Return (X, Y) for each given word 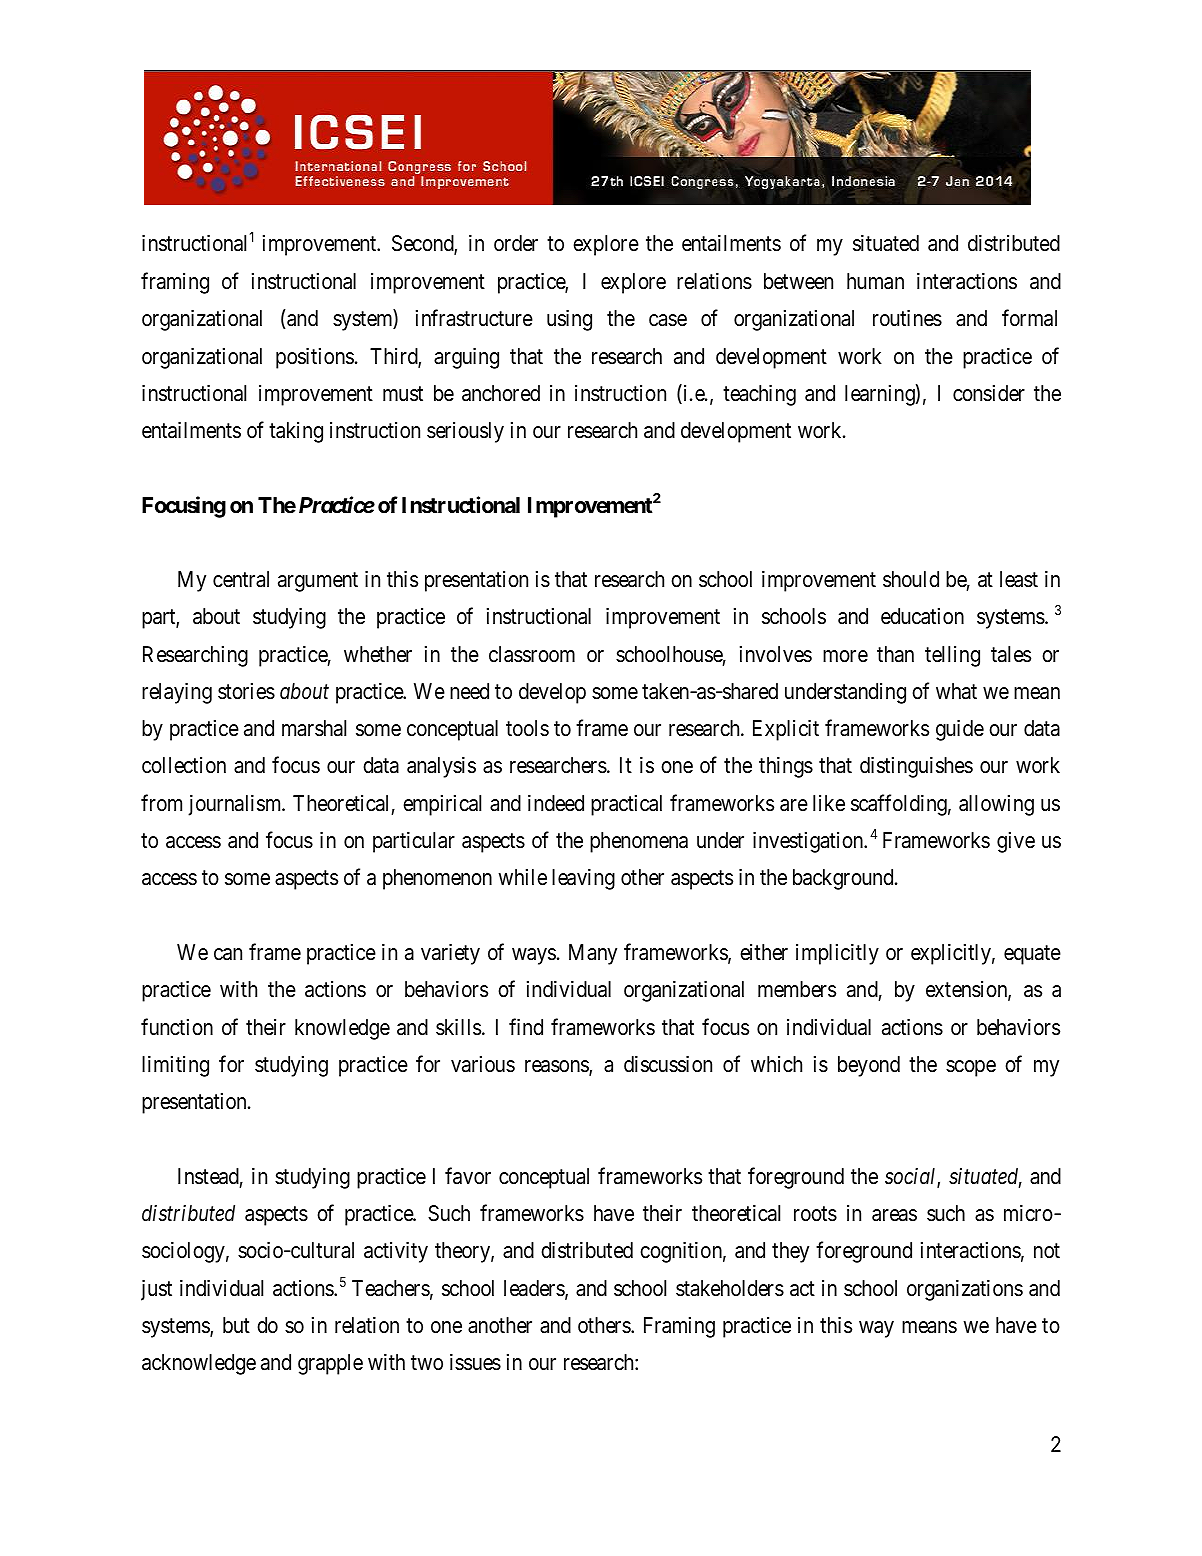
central (241, 579)
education (922, 616)
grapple (330, 1364)
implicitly (837, 954)
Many (593, 954)
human (875, 281)
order (516, 243)
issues (475, 1362)
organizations (965, 1290)
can (228, 954)
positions (315, 358)
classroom (532, 654)
